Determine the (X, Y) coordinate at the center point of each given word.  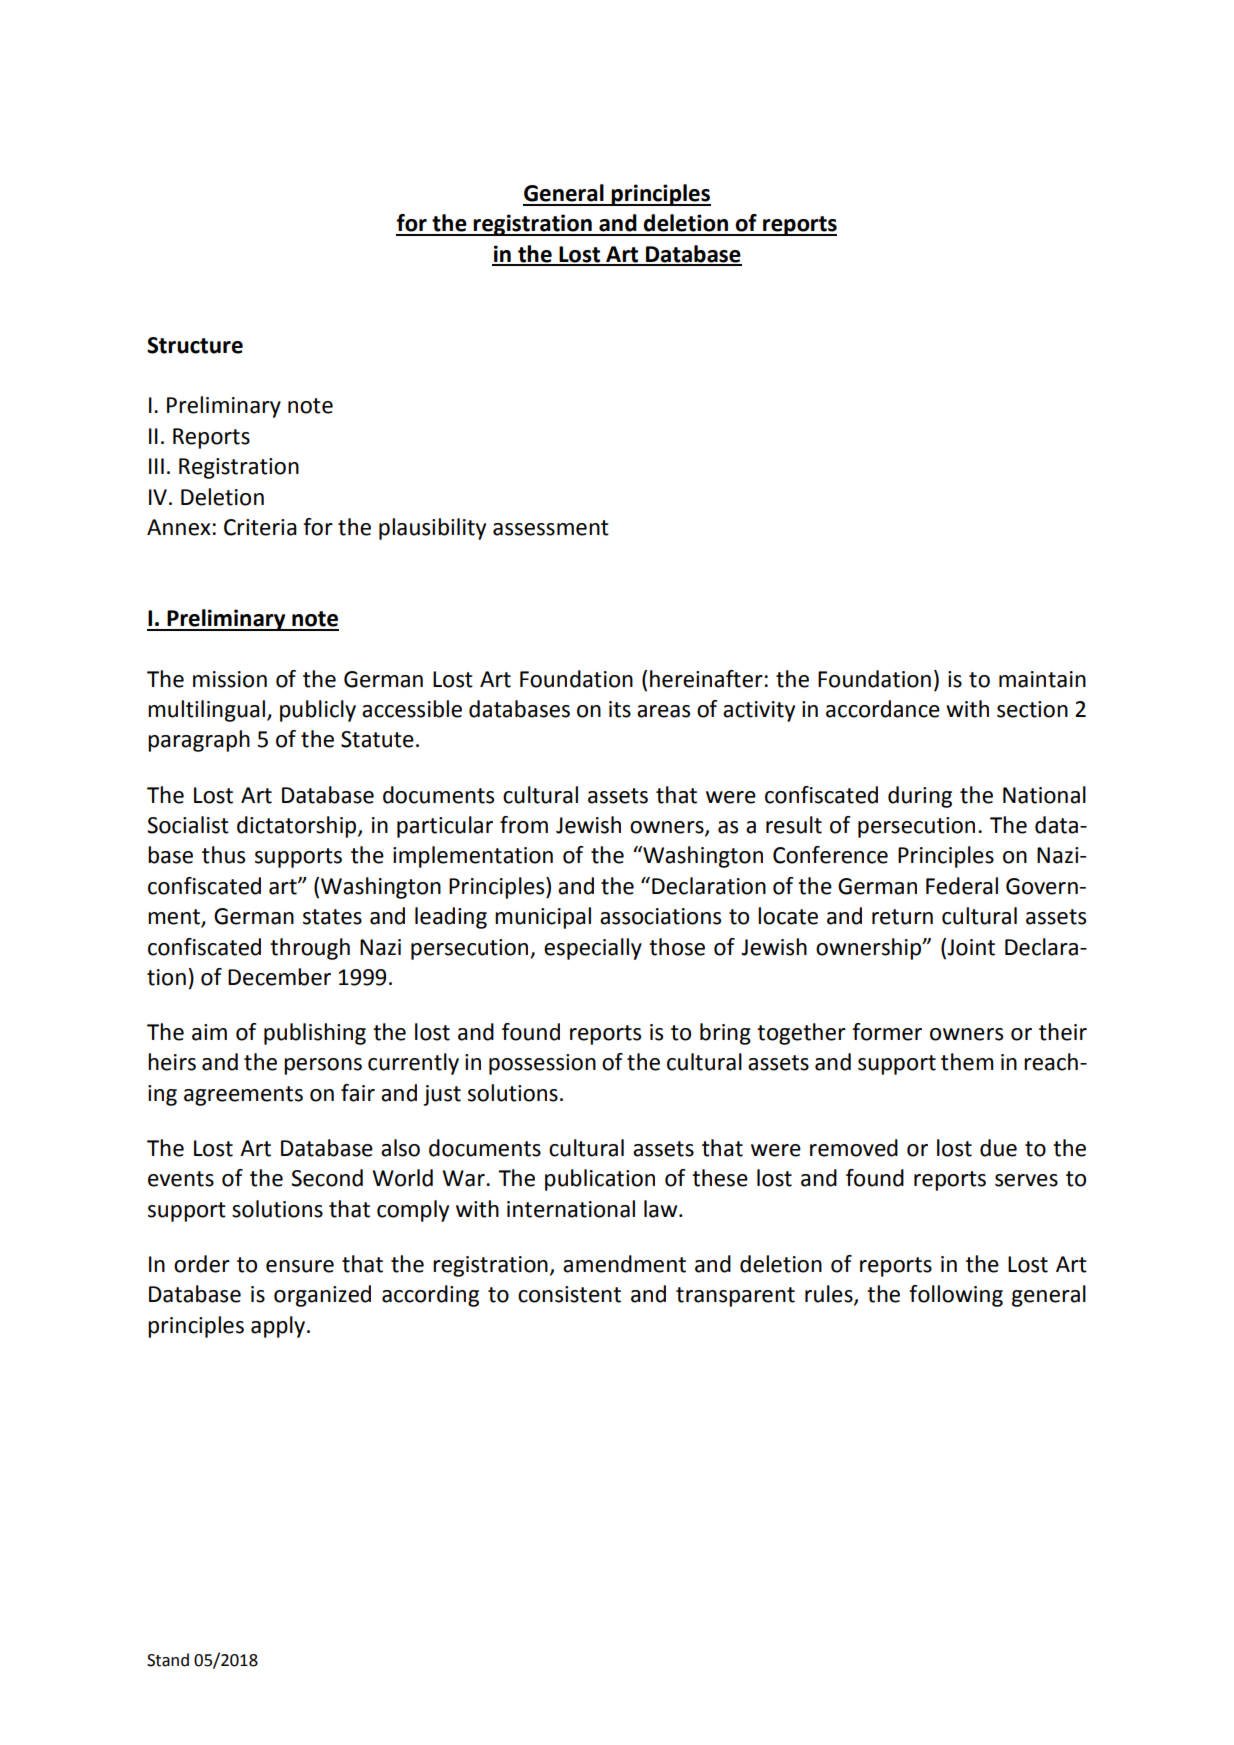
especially (593, 949)
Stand (168, 1660)
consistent (569, 1294)
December (279, 977)
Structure (195, 345)
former (887, 1032)
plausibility (432, 529)
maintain (1042, 679)
